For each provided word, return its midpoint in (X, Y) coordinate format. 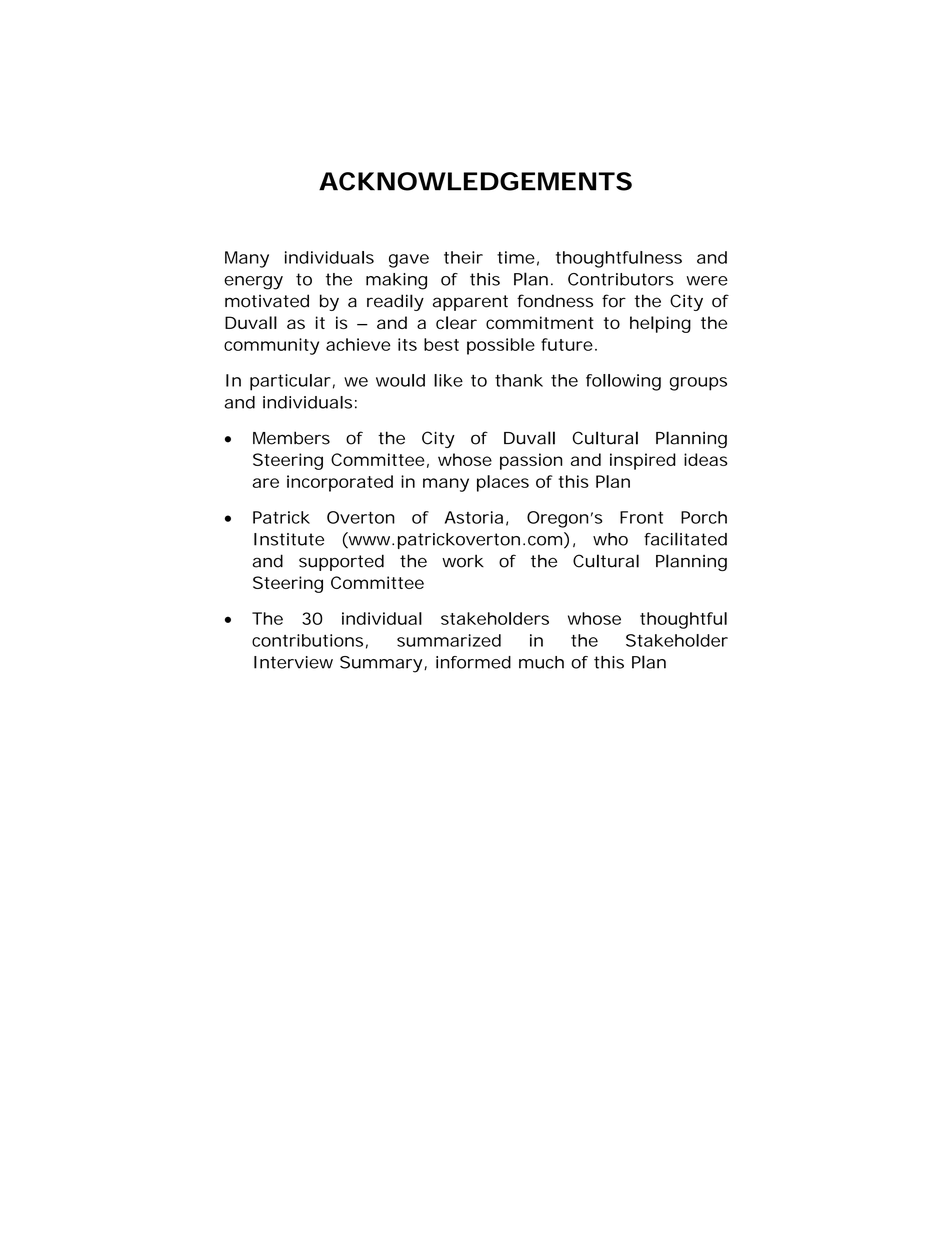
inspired (643, 461)
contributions (307, 640)
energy (253, 283)
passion (531, 461)
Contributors (621, 279)
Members (291, 438)
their (463, 257)
